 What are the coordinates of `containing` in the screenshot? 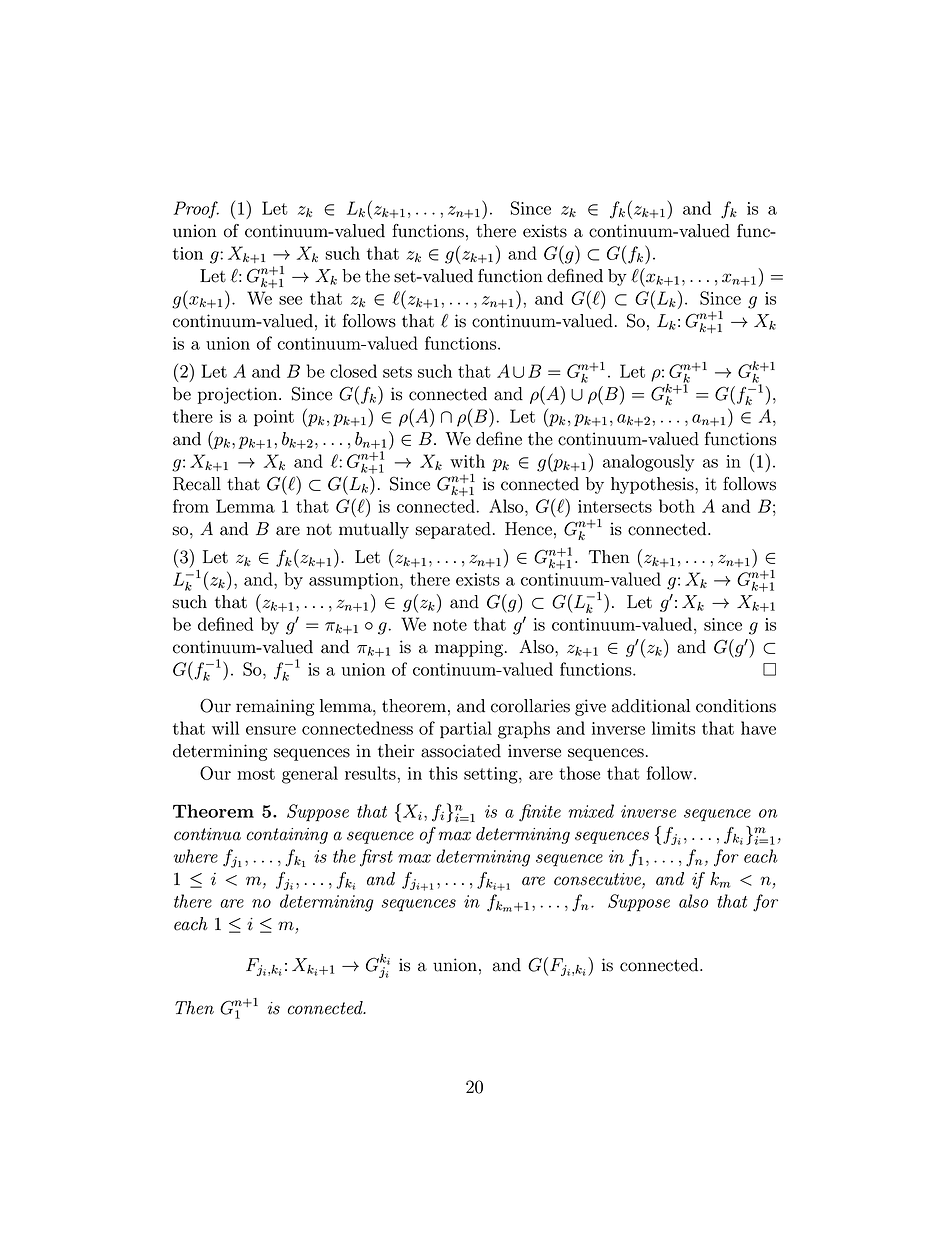 It's located at (287, 836).
